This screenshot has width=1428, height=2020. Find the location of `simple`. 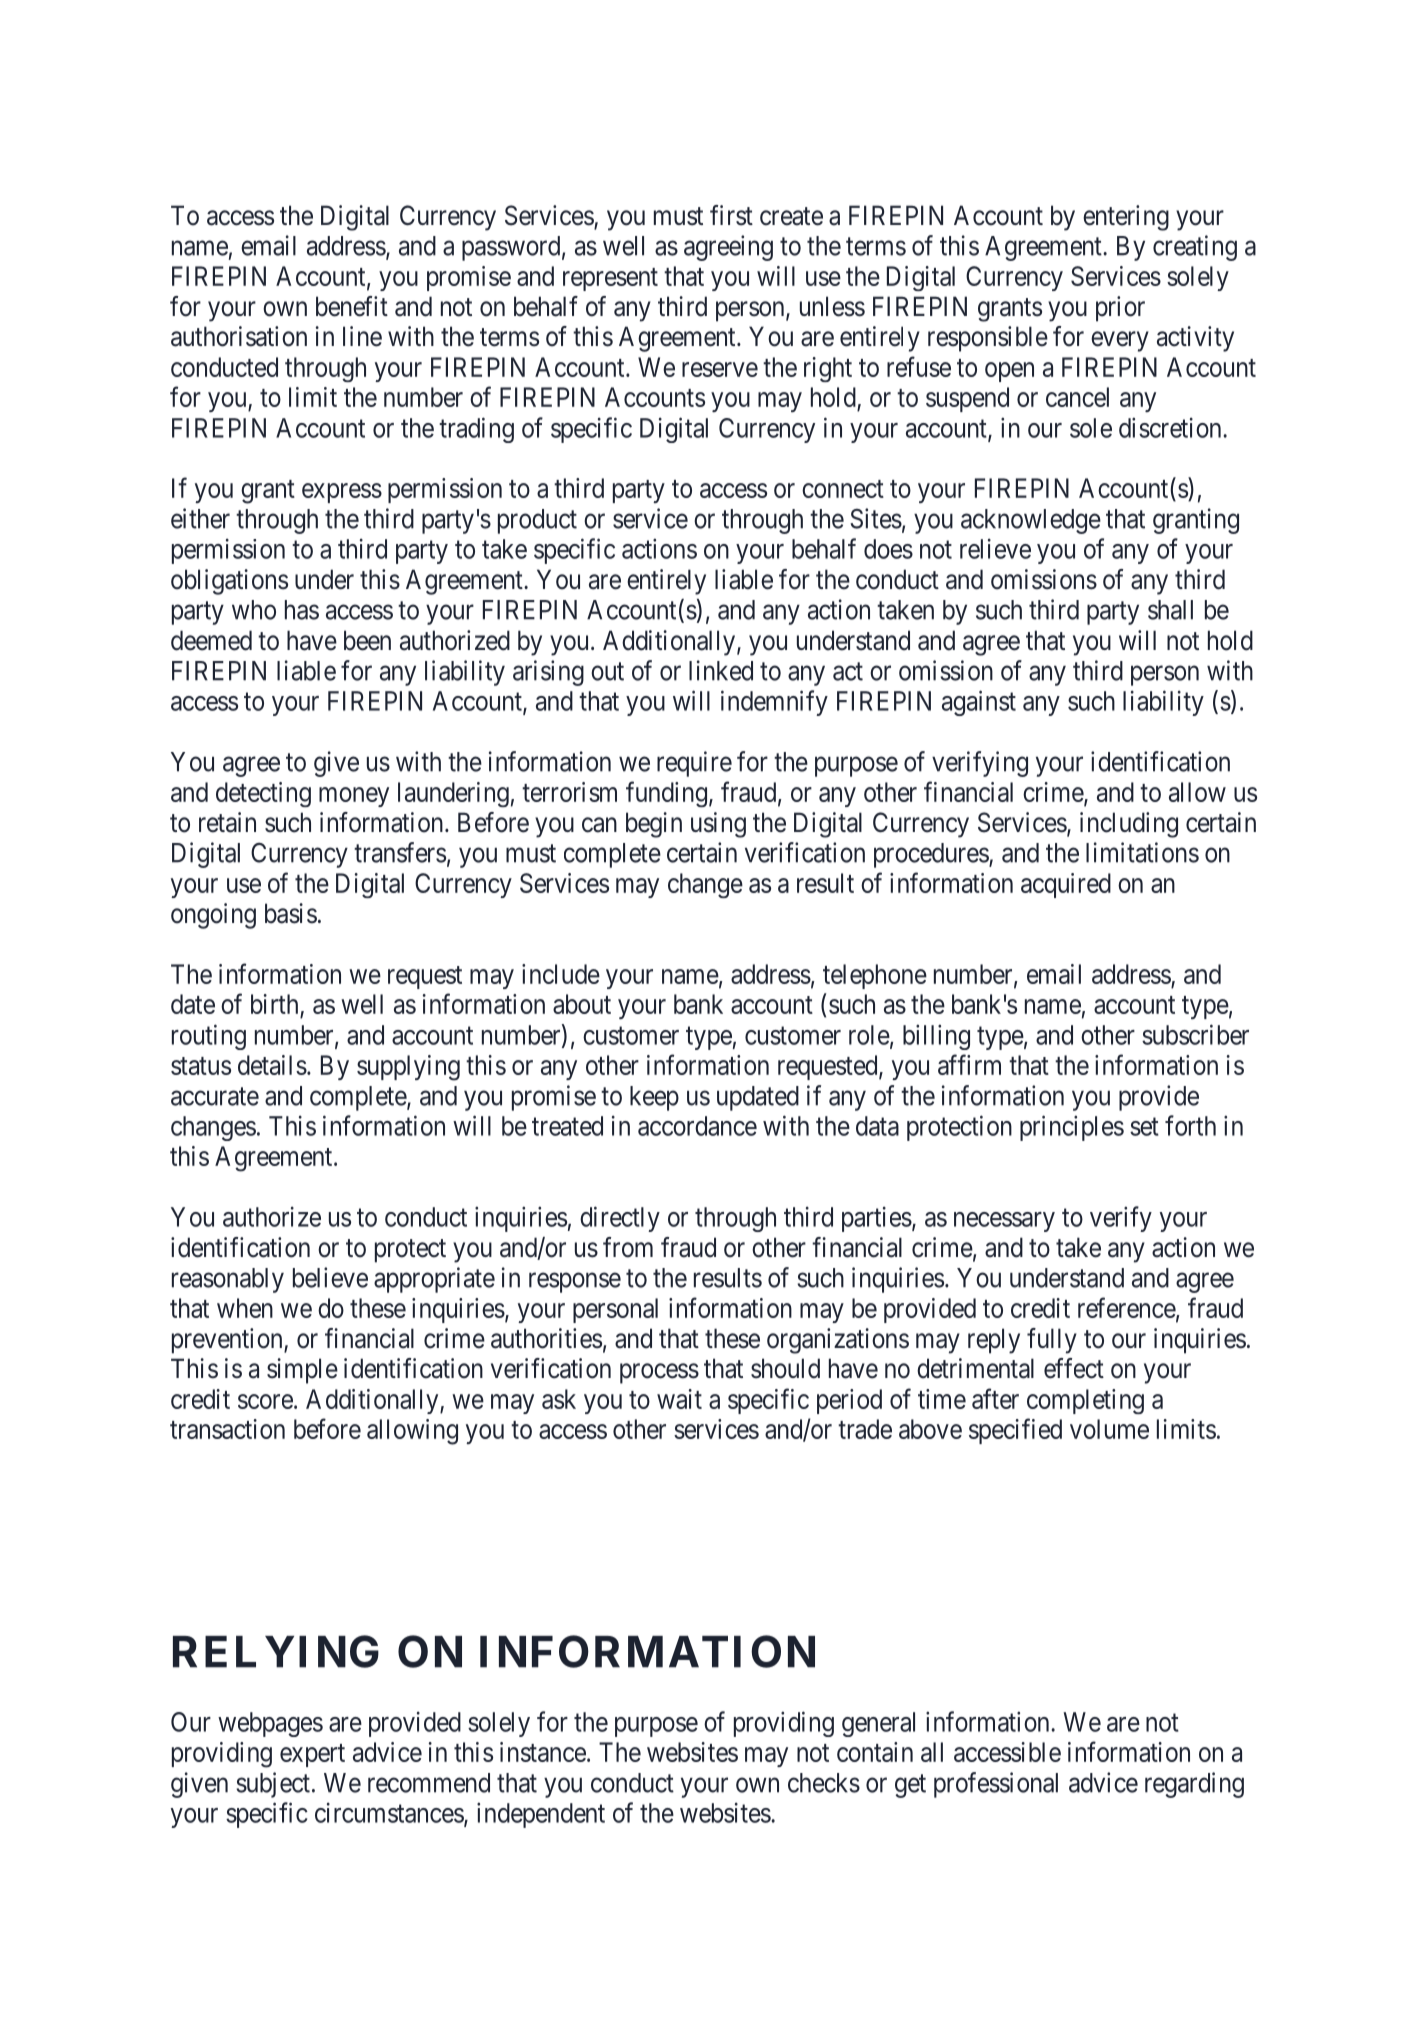

simple is located at coordinates (302, 1371).
